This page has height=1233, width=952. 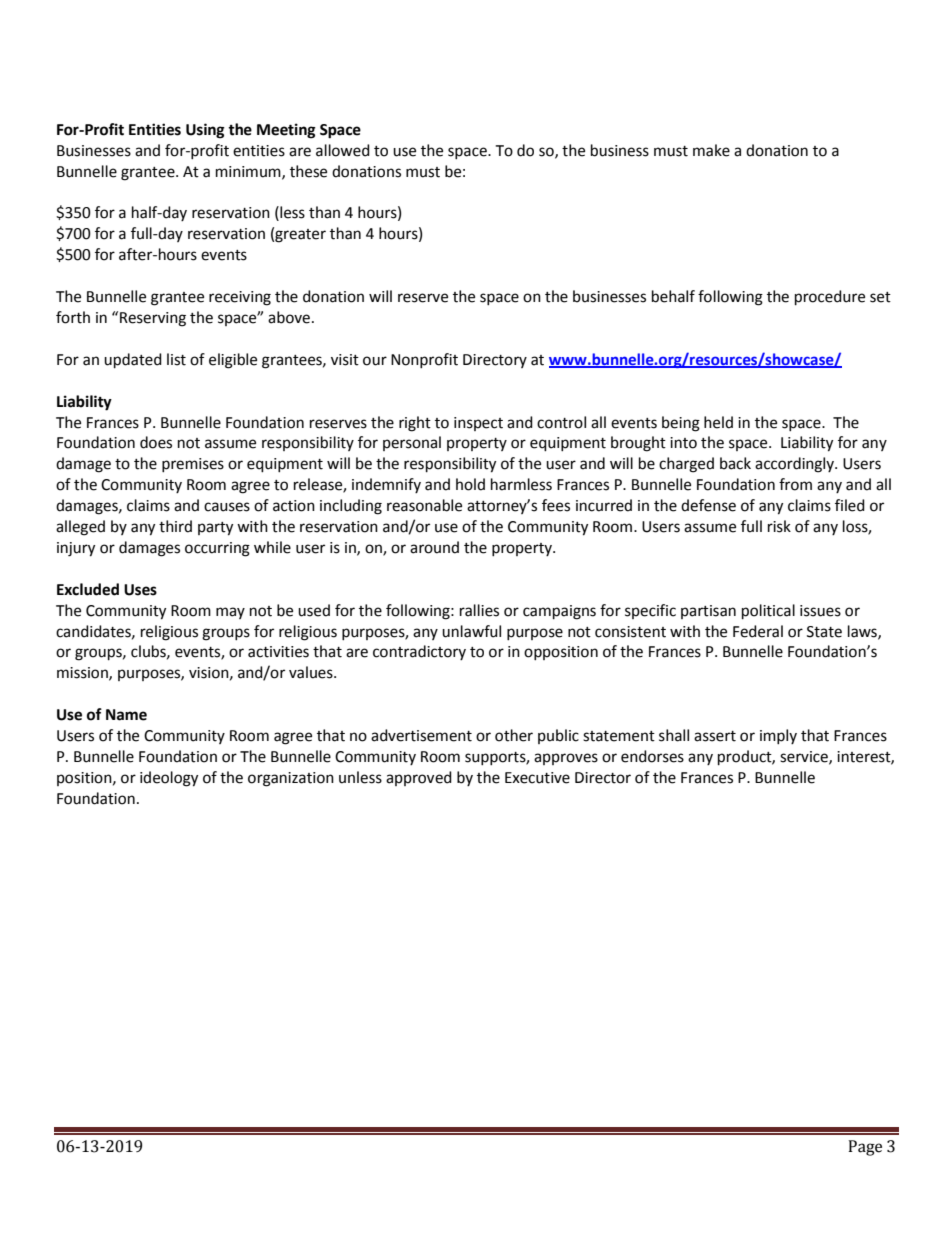 I want to click on ideology, so click(x=169, y=779).
